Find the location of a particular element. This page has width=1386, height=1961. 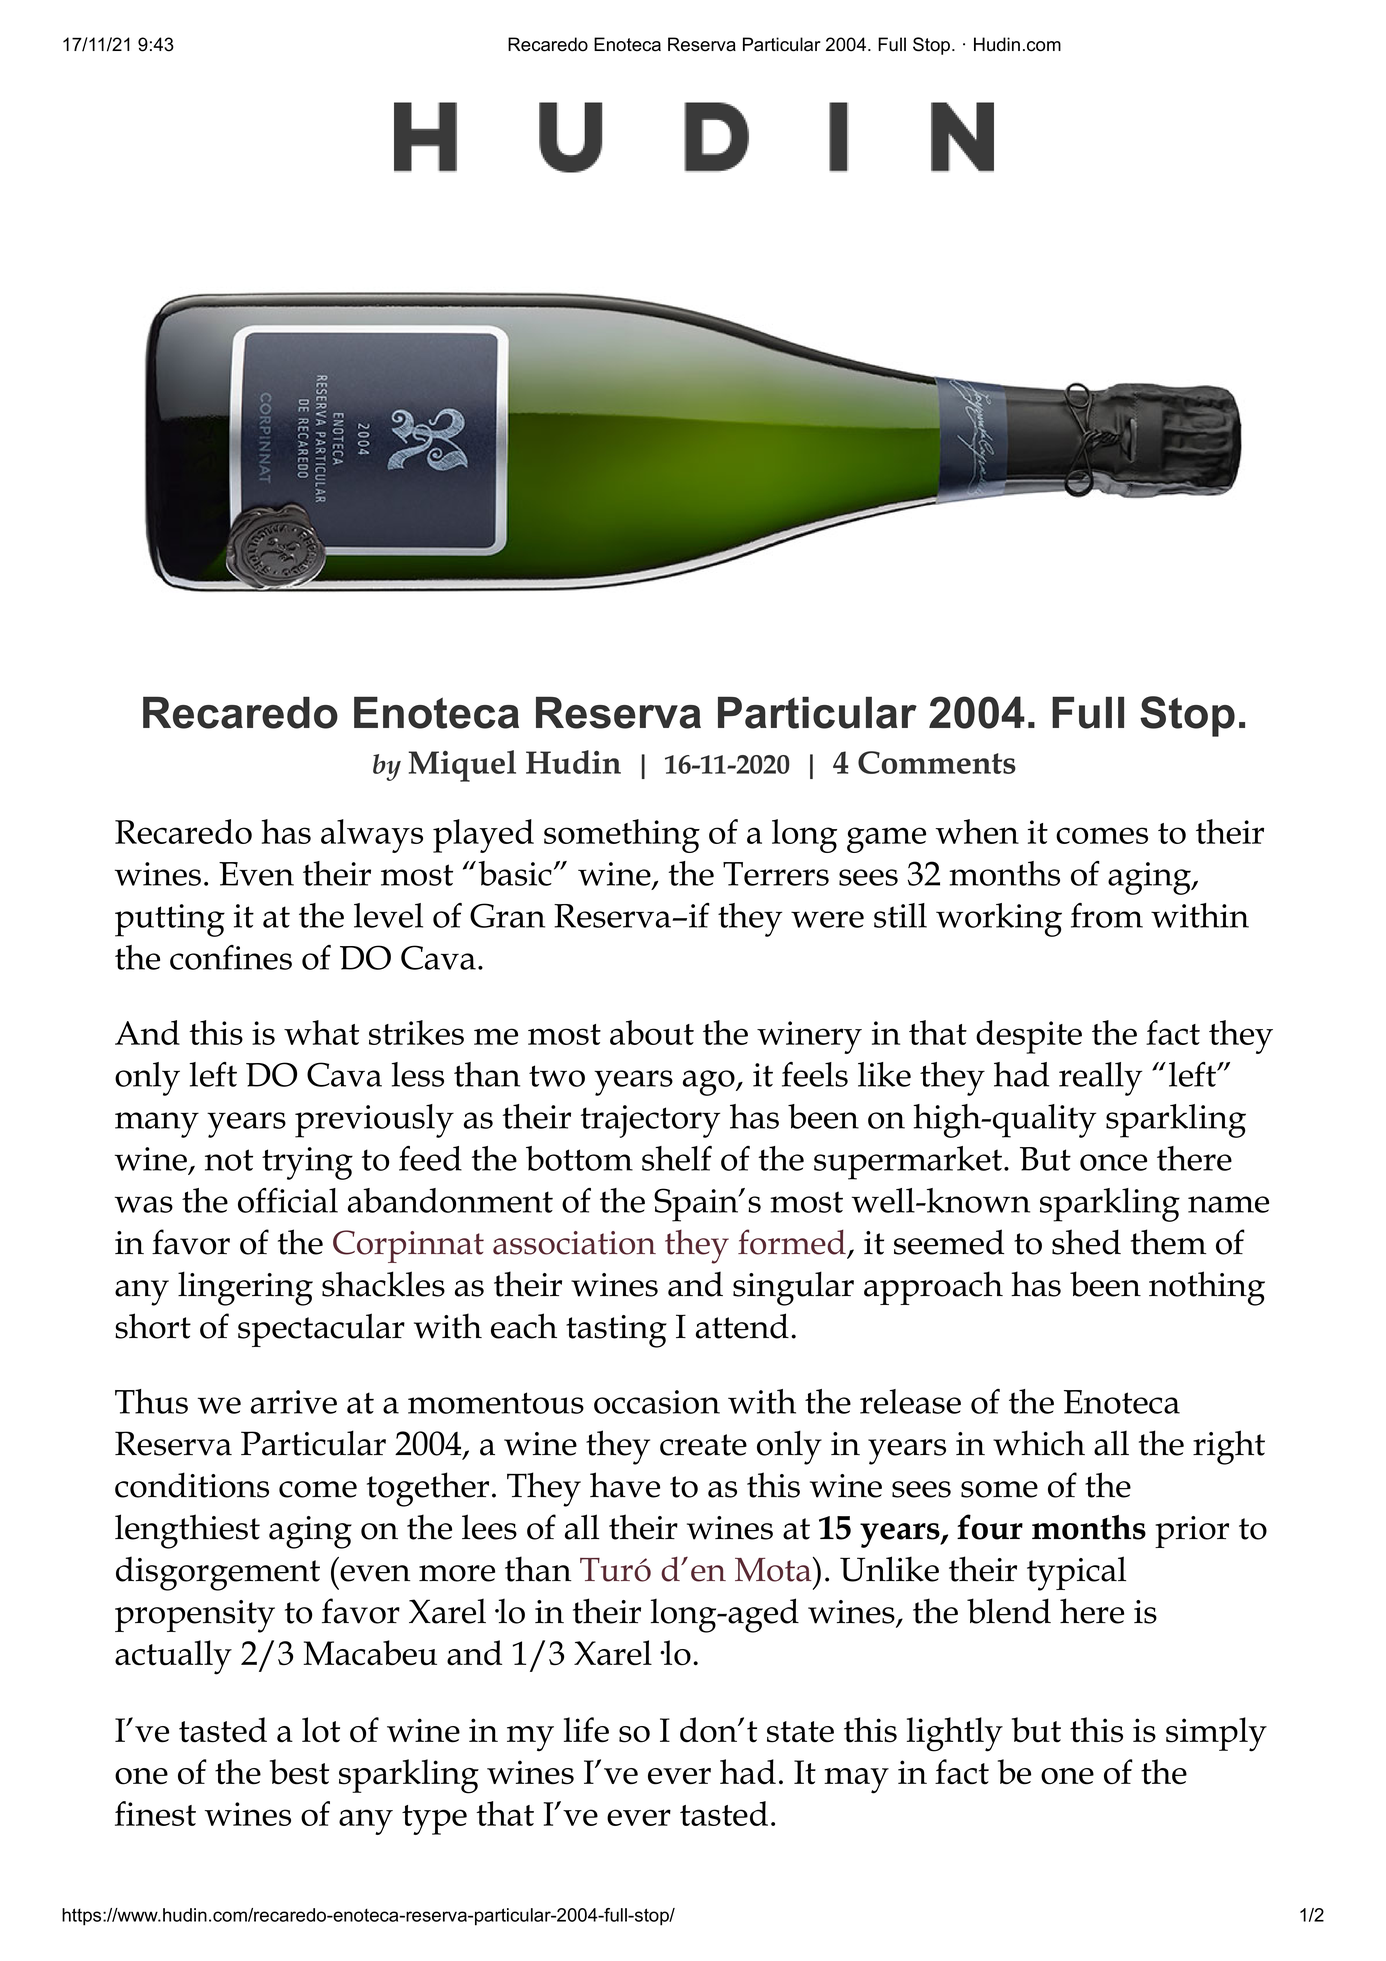

simply is located at coordinates (1216, 1734).
